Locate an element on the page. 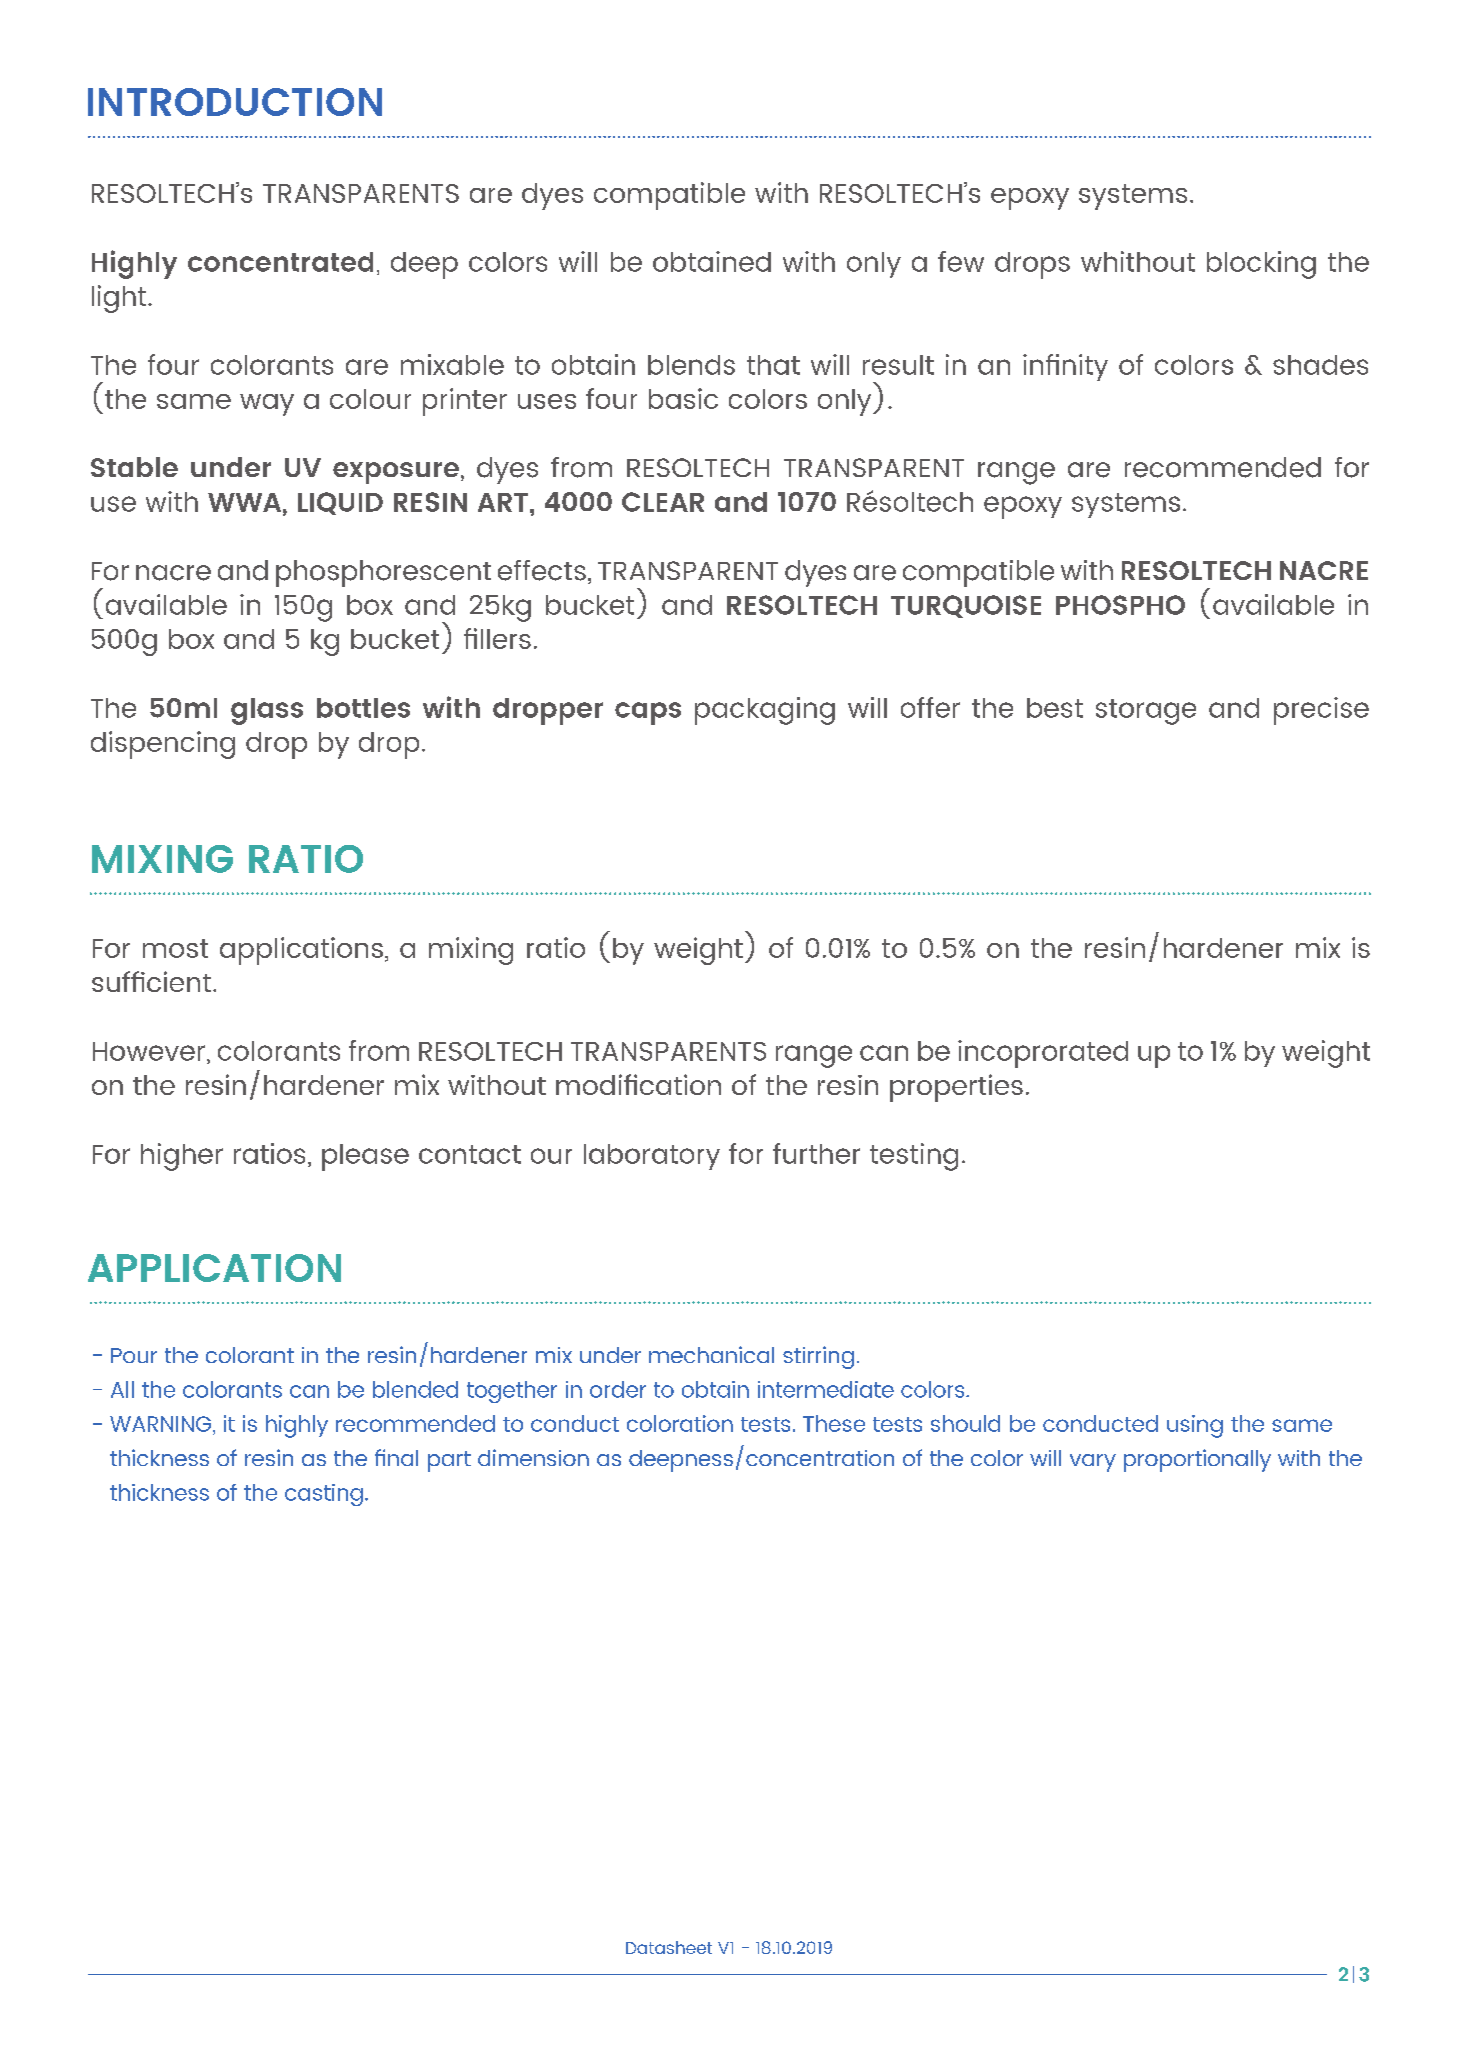  These is located at coordinates (834, 1423).
